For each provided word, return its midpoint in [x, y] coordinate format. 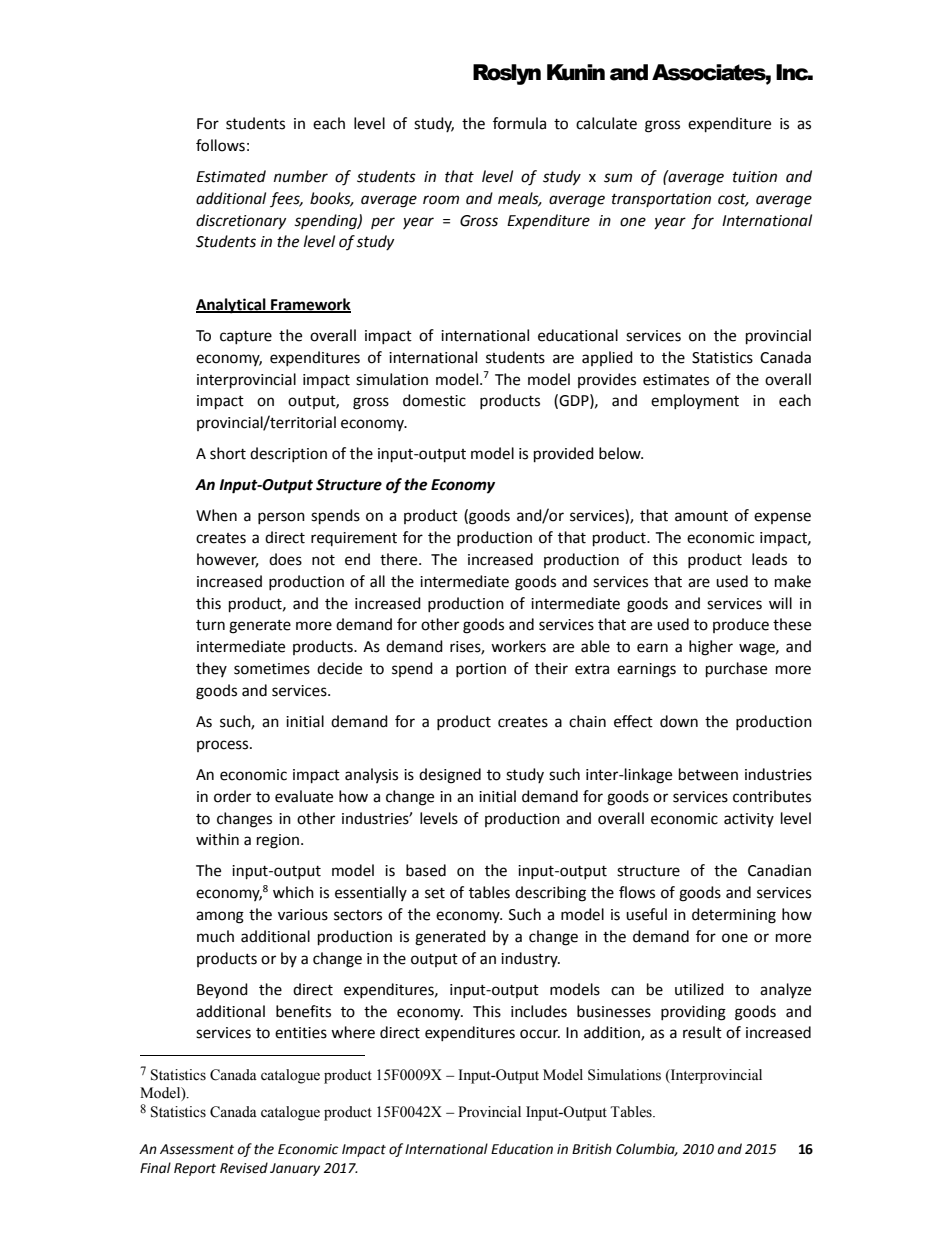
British [592, 1149]
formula [519, 123]
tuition [755, 177]
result [702, 1032]
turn [210, 625]
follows [220, 145]
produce [741, 625]
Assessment [197, 1149]
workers [518, 646]
